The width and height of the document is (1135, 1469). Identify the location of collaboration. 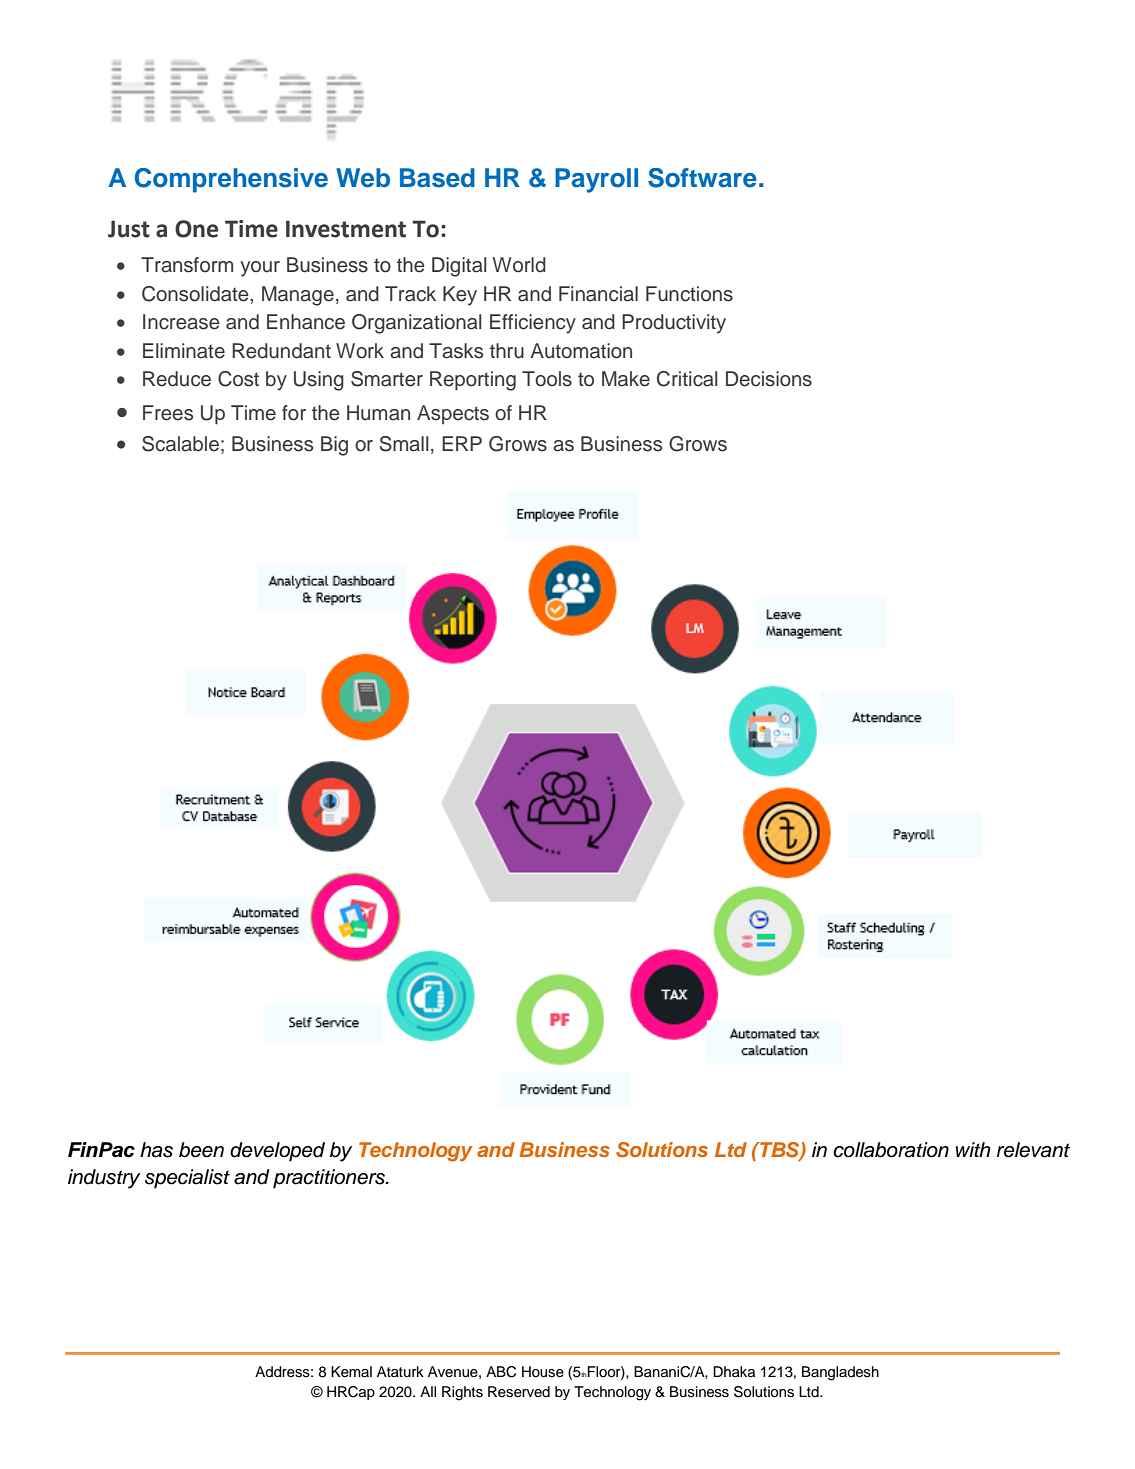
(891, 1150).
